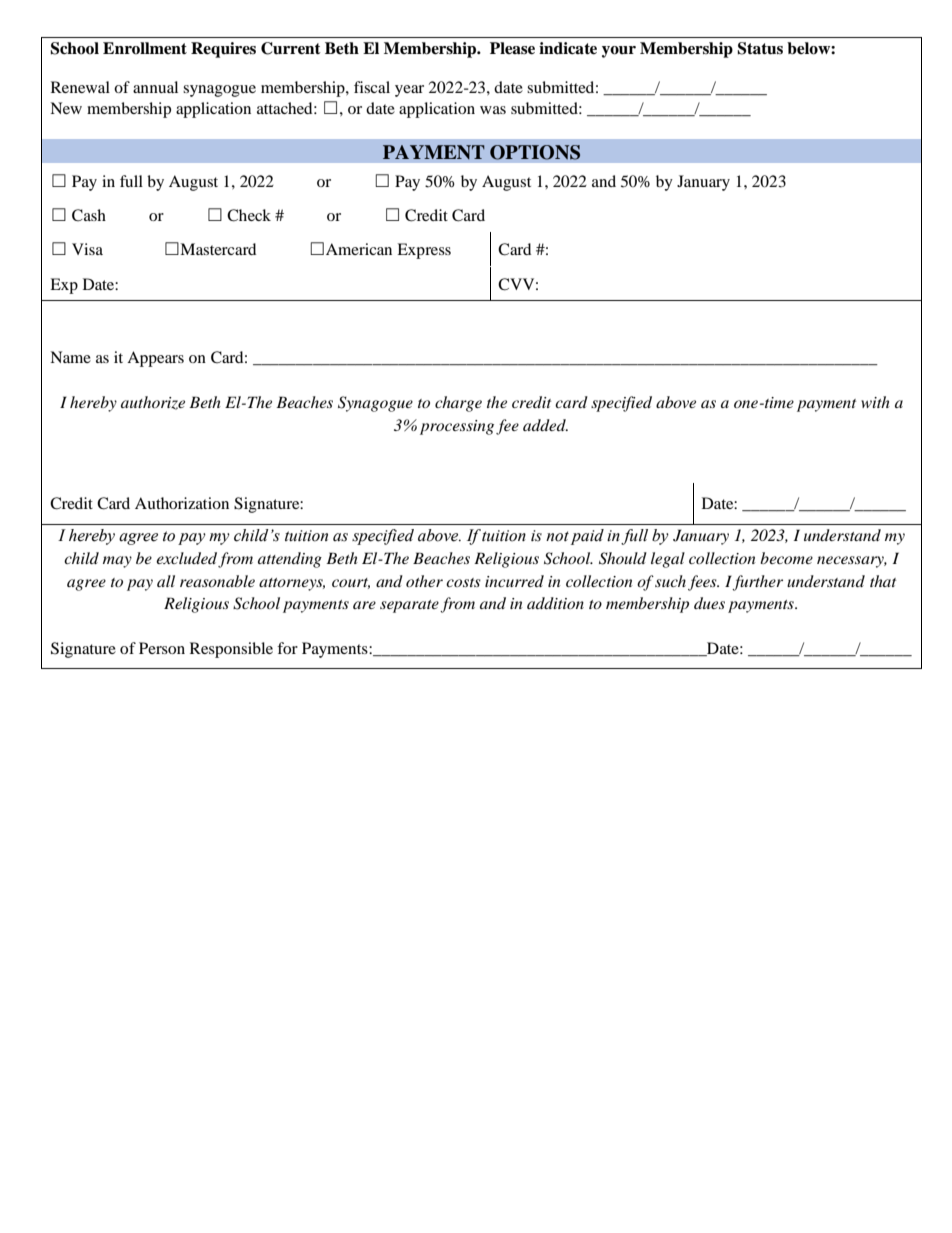 This image has height=1233, width=952. What do you see at coordinates (557, 536) in the image?
I see `not` at bounding box center [557, 536].
